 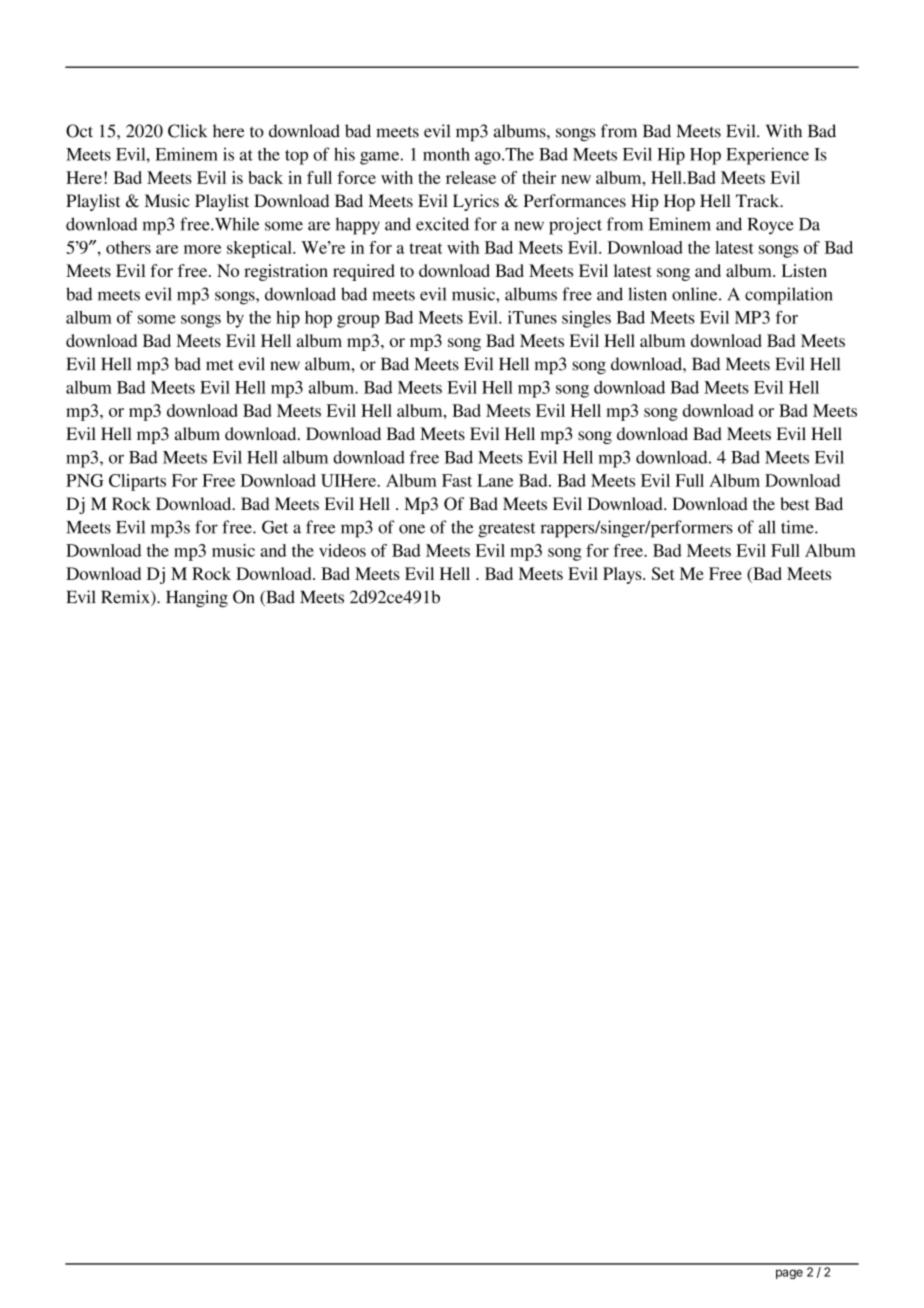 What do you see at coordinates (84, 480) in the screenshot?
I see `PNG` at bounding box center [84, 480].
